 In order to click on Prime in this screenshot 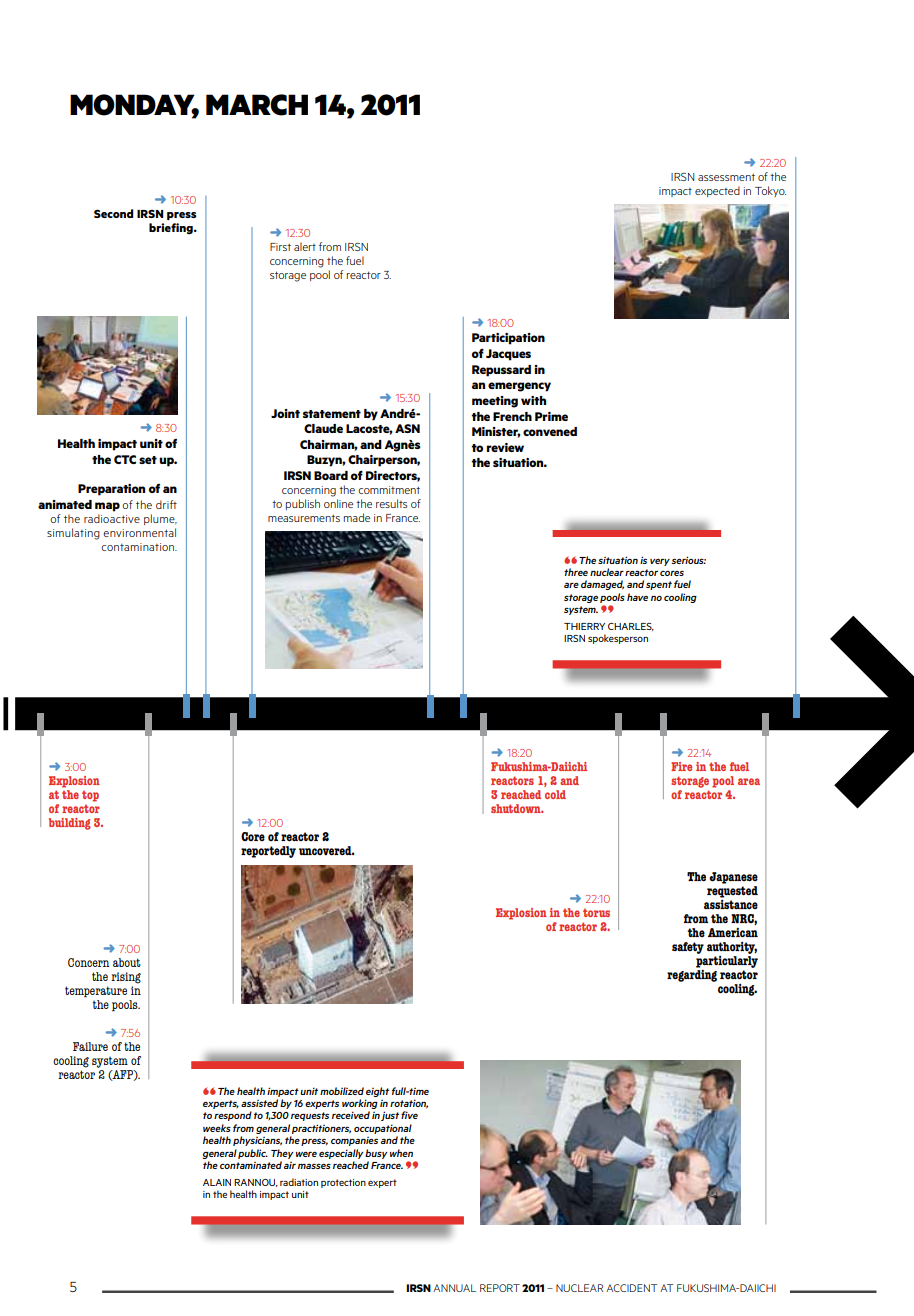, I will do `click(551, 416)`.
